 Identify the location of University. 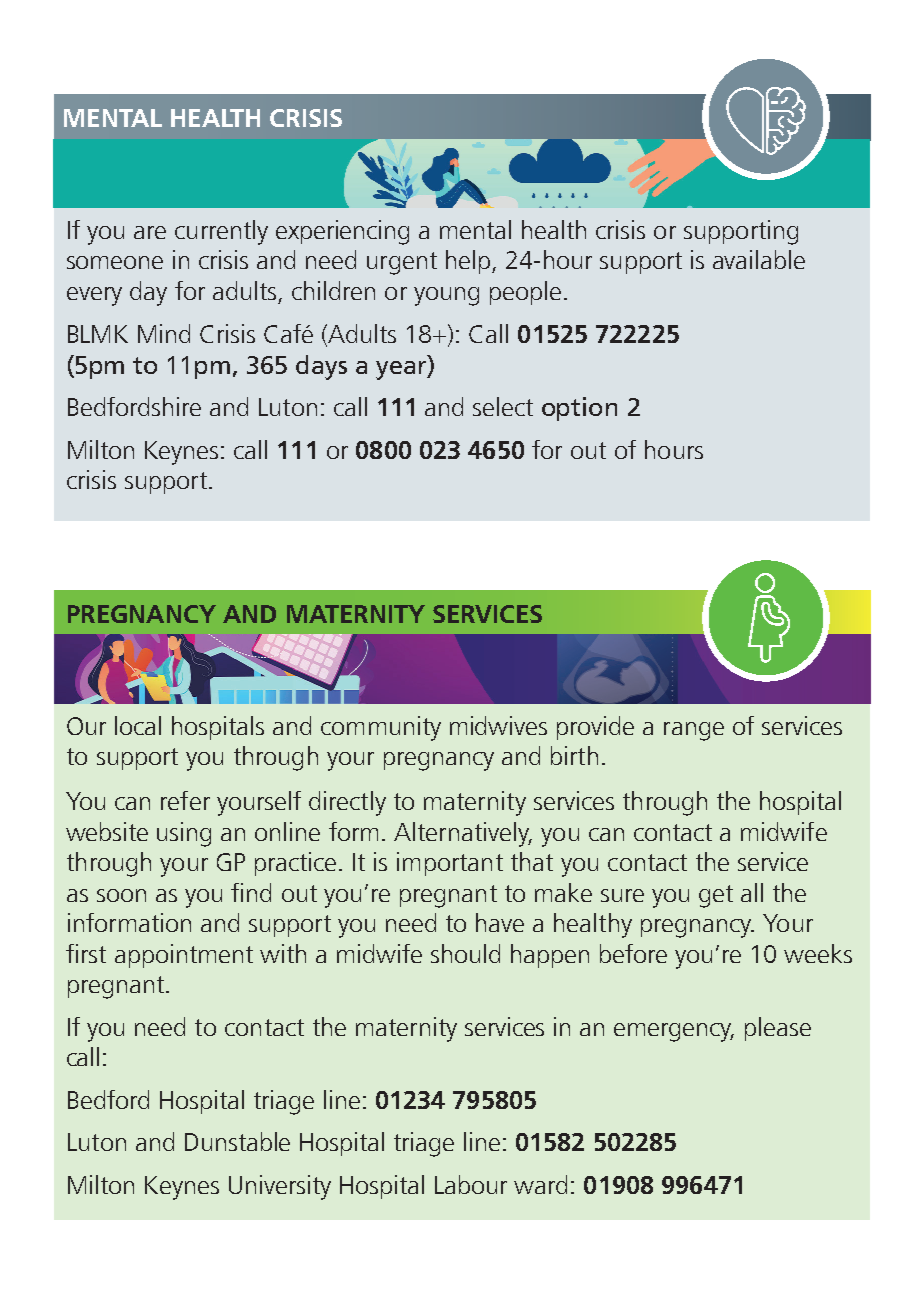
(280, 1187).
